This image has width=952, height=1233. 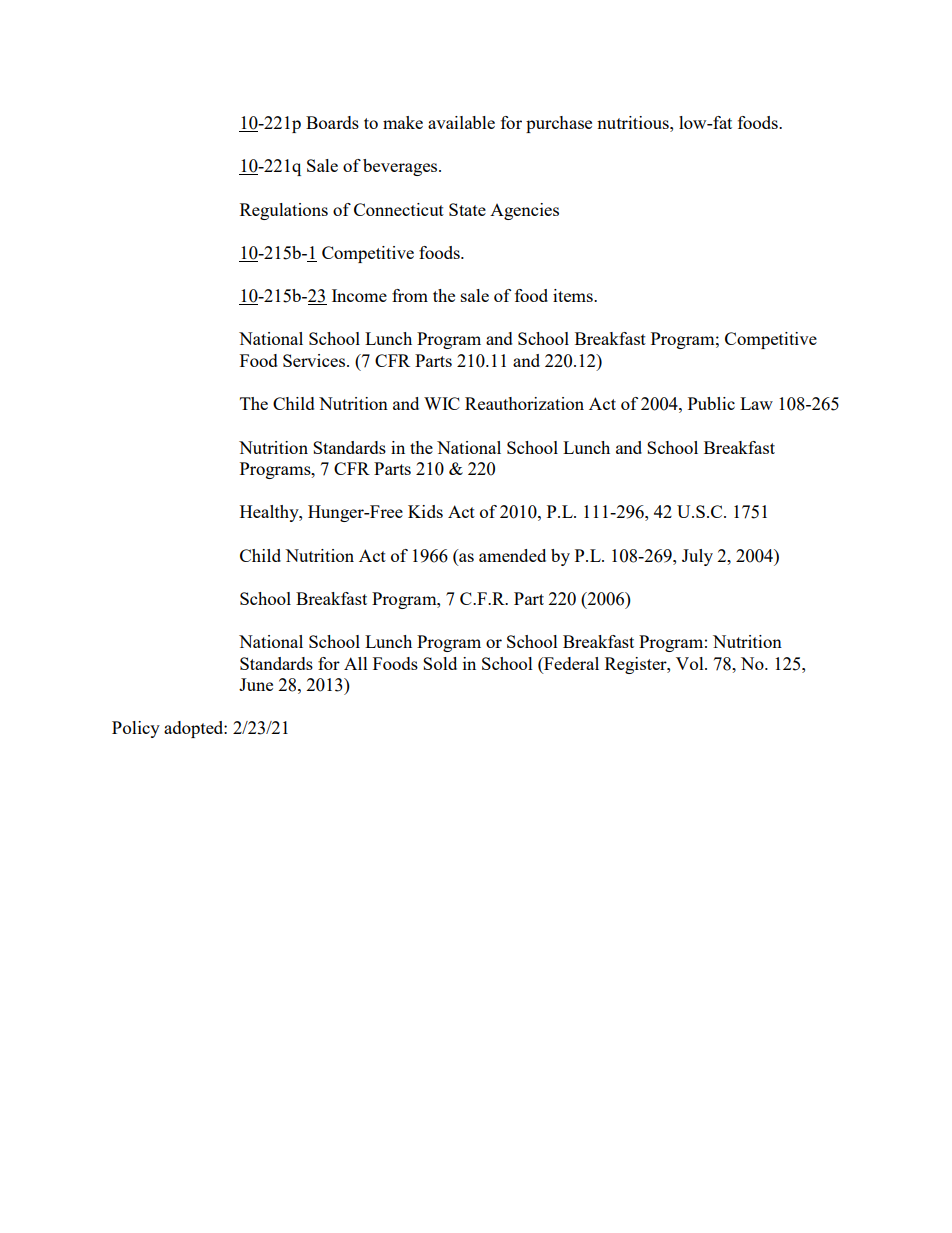 I want to click on June, so click(x=256, y=684).
